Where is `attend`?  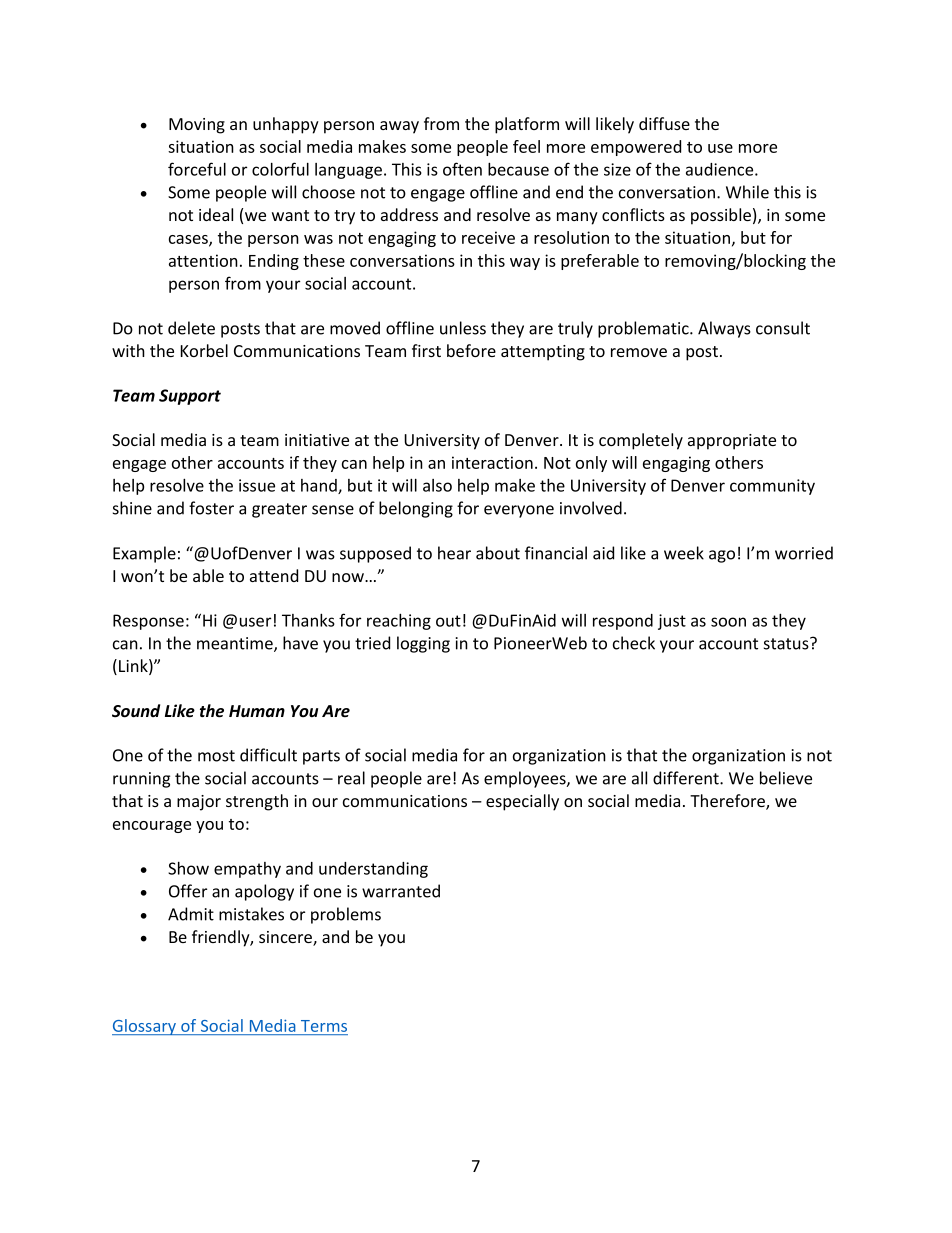
attend is located at coordinates (274, 575).
